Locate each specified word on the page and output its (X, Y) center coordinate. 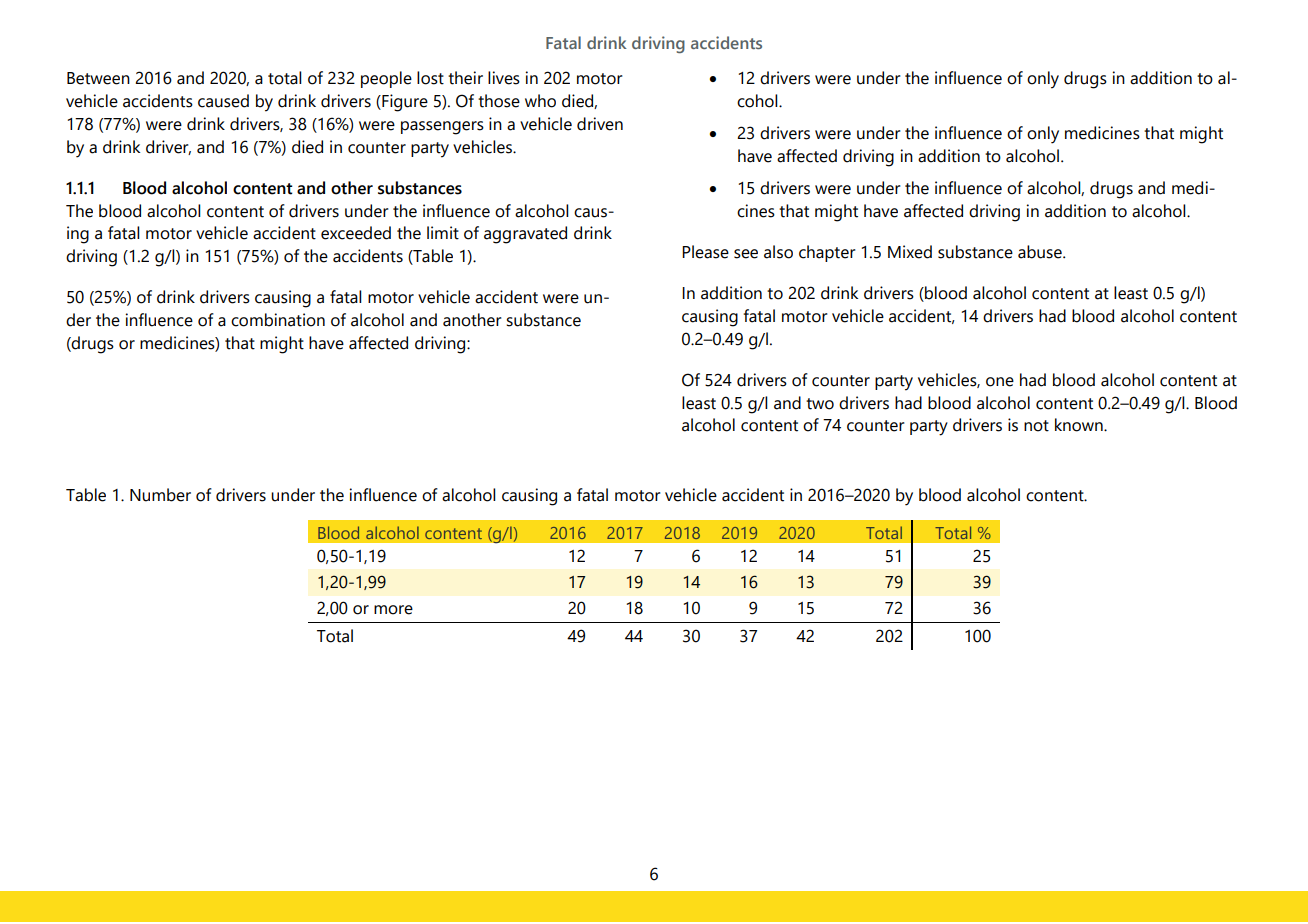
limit (443, 233)
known (1080, 425)
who (540, 101)
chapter (827, 253)
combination (278, 320)
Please (705, 252)
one (1000, 382)
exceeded (356, 233)
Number (160, 495)
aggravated (525, 235)
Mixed (910, 252)
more (393, 610)
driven (600, 124)
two (820, 404)
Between (98, 78)
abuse (1041, 252)
